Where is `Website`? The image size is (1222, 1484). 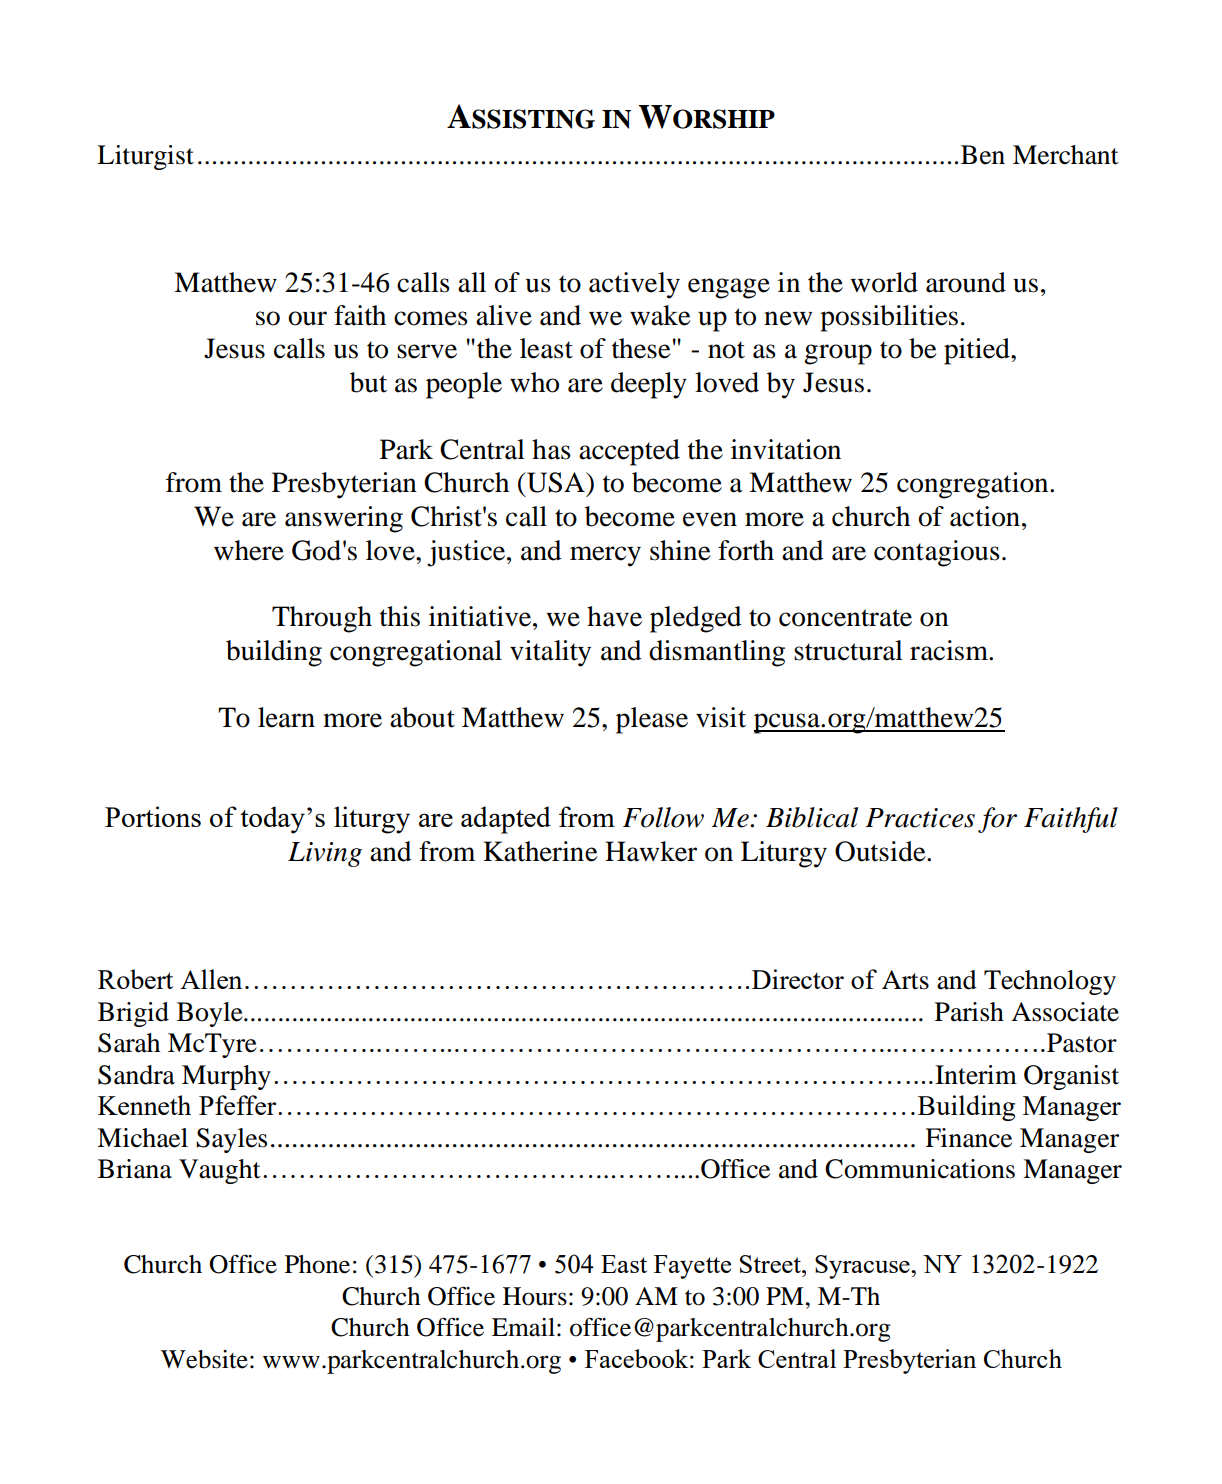
Website is located at coordinates (204, 1359).
